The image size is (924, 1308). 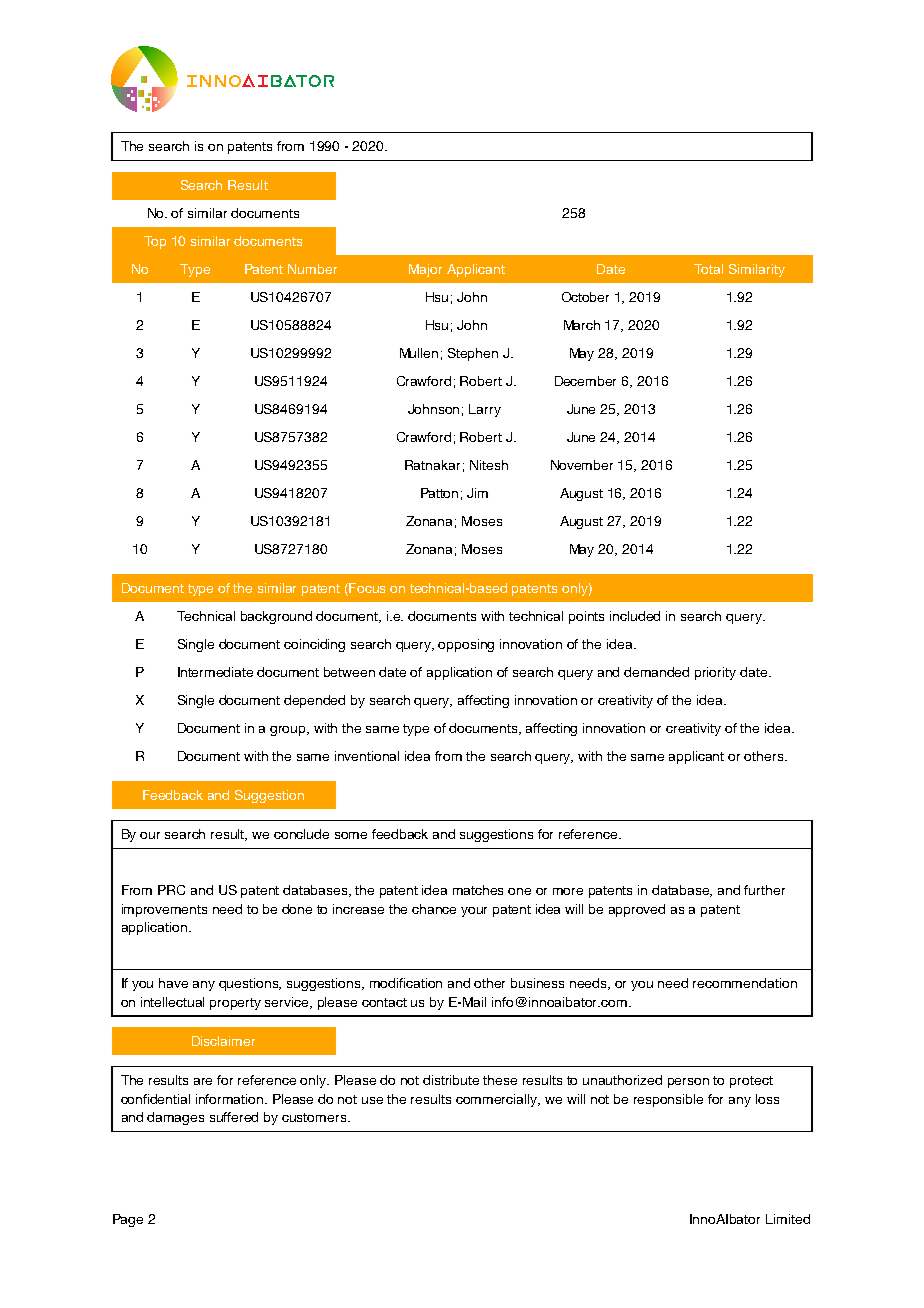 What do you see at coordinates (276, 617) in the screenshot?
I see `background` at bounding box center [276, 617].
